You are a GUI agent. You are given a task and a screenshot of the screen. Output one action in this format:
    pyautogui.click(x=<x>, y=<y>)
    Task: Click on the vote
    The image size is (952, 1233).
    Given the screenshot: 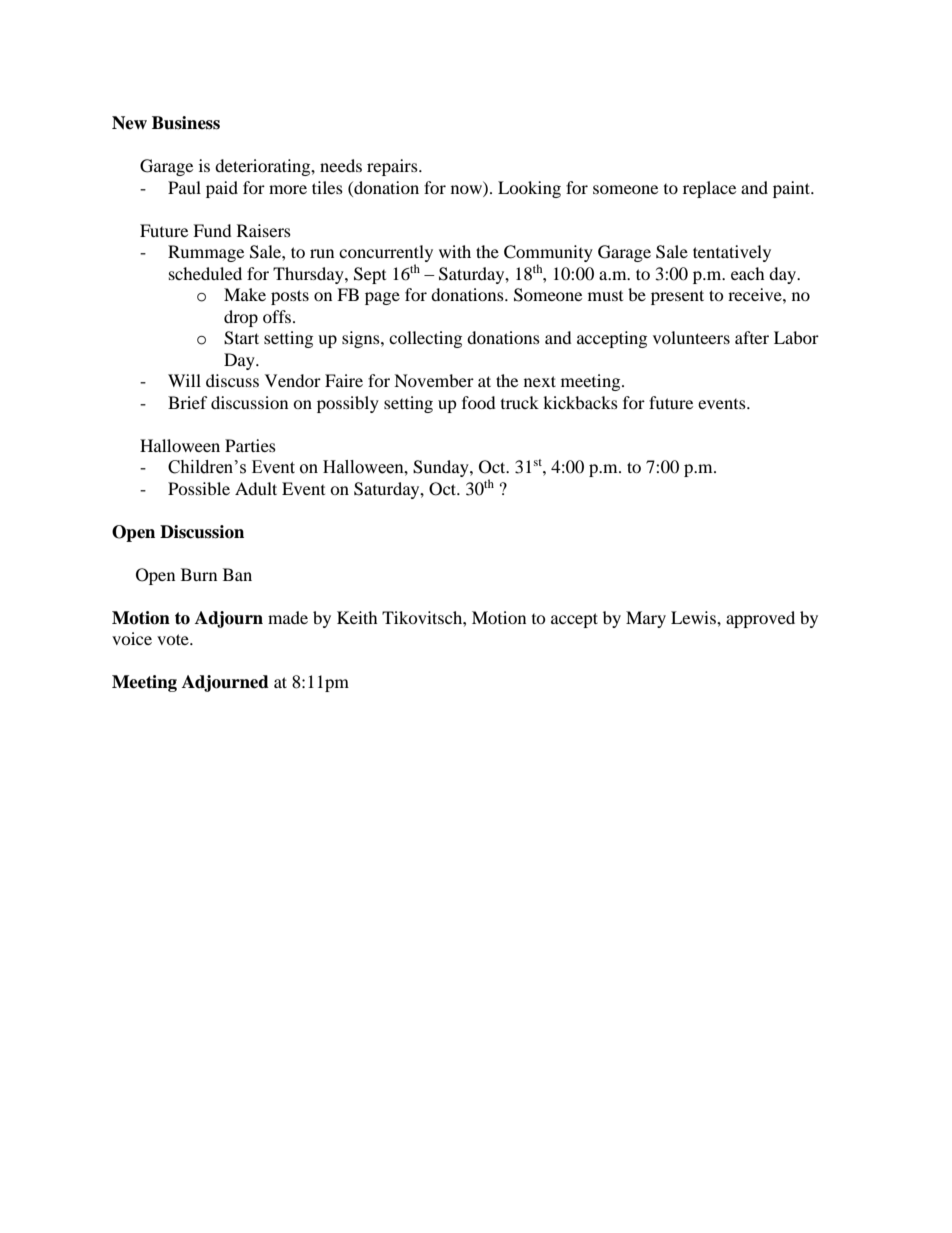 What is the action you would take?
    pyautogui.click(x=174, y=639)
